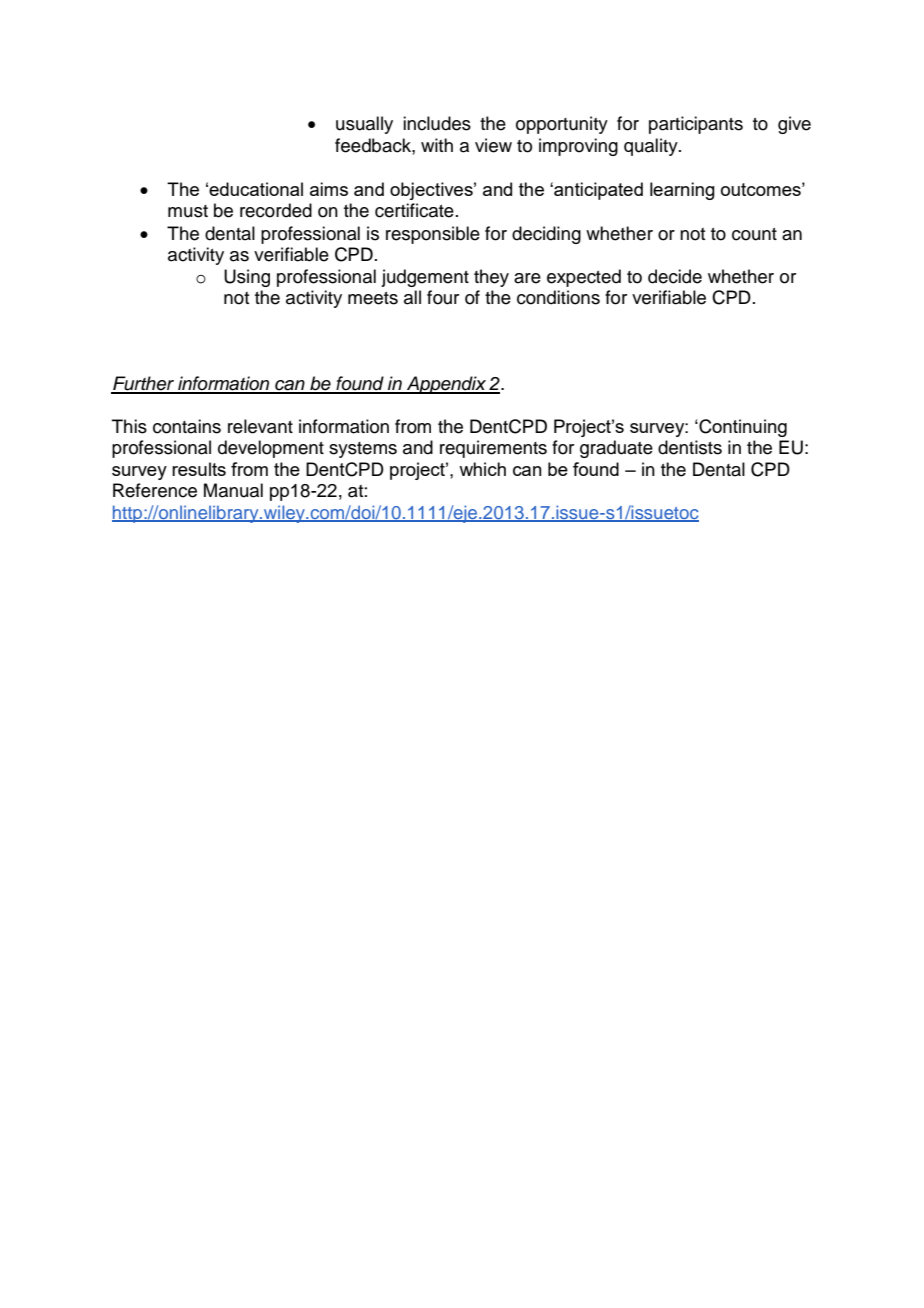  What do you see at coordinates (364, 125) in the page?
I see `usually` at bounding box center [364, 125].
